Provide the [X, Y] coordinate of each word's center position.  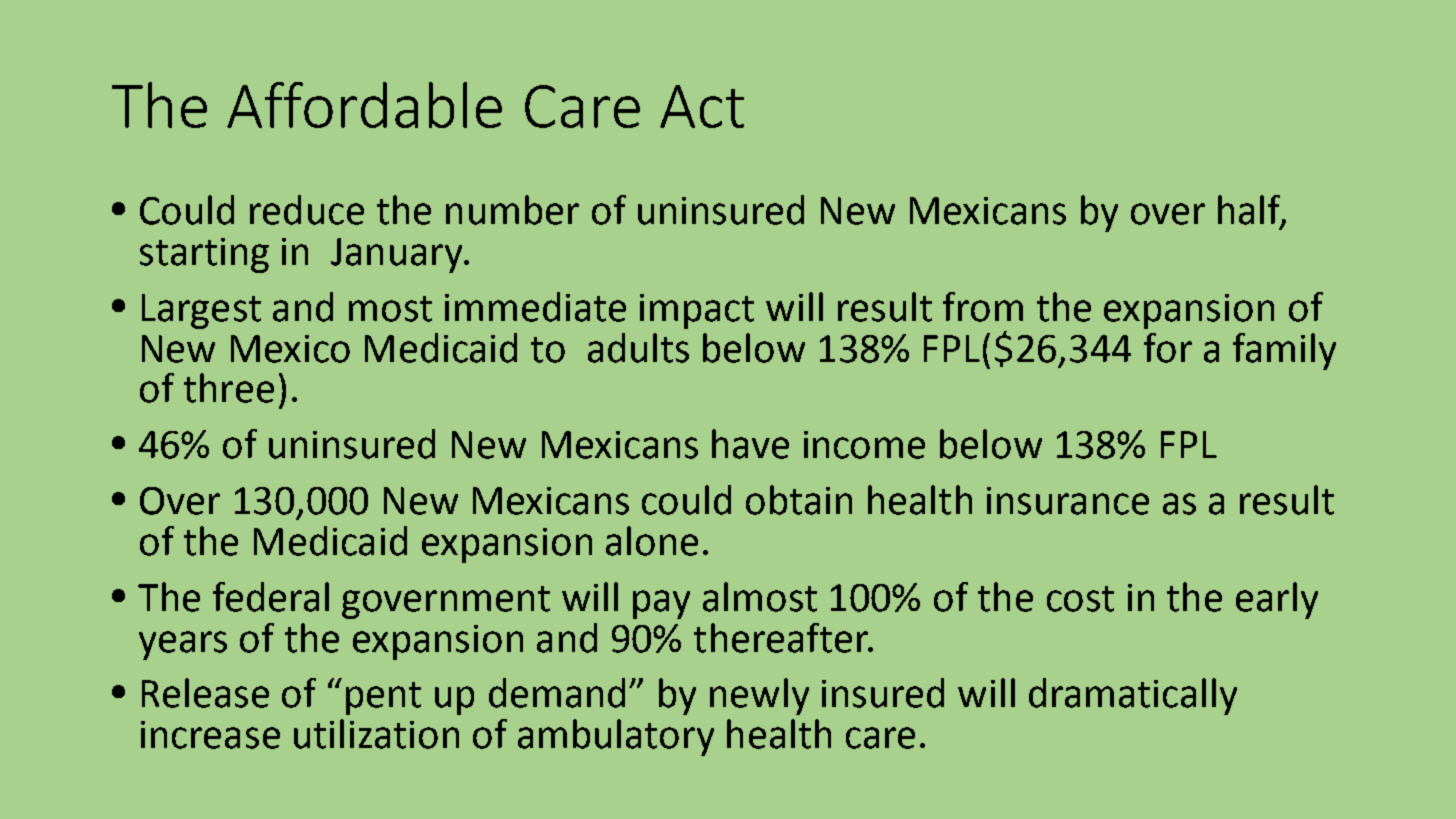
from [983, 307]
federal [271, 597]
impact [697, 311]
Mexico [290, 349]
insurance [1068, 501]
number [512, 210]
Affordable [364, 105]
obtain [799, 500]
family [1284, 351]
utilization [376, 734]
